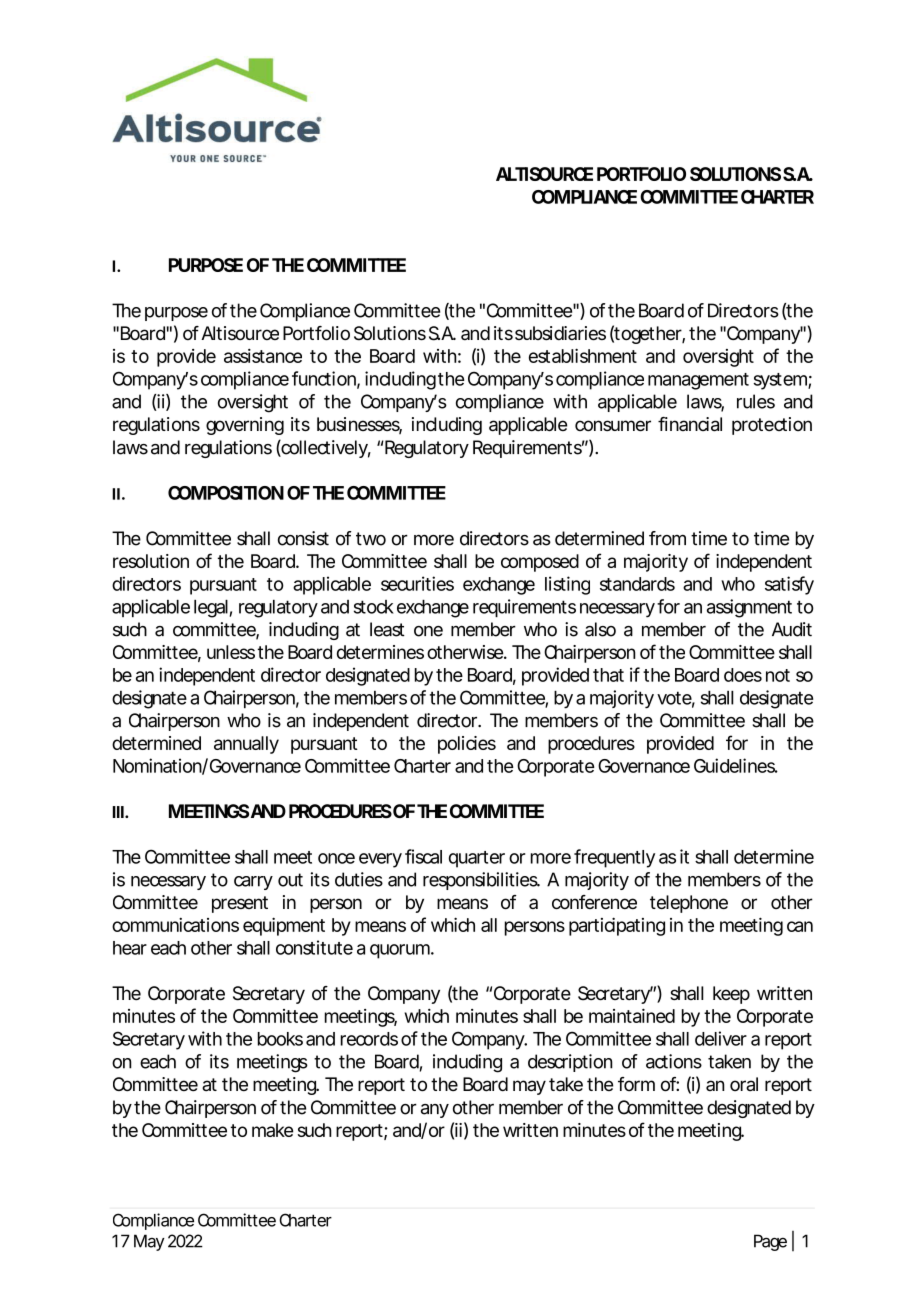  Describe the element at coordinates (263, 356) in the screenshot. I see `assistance` at that location.
